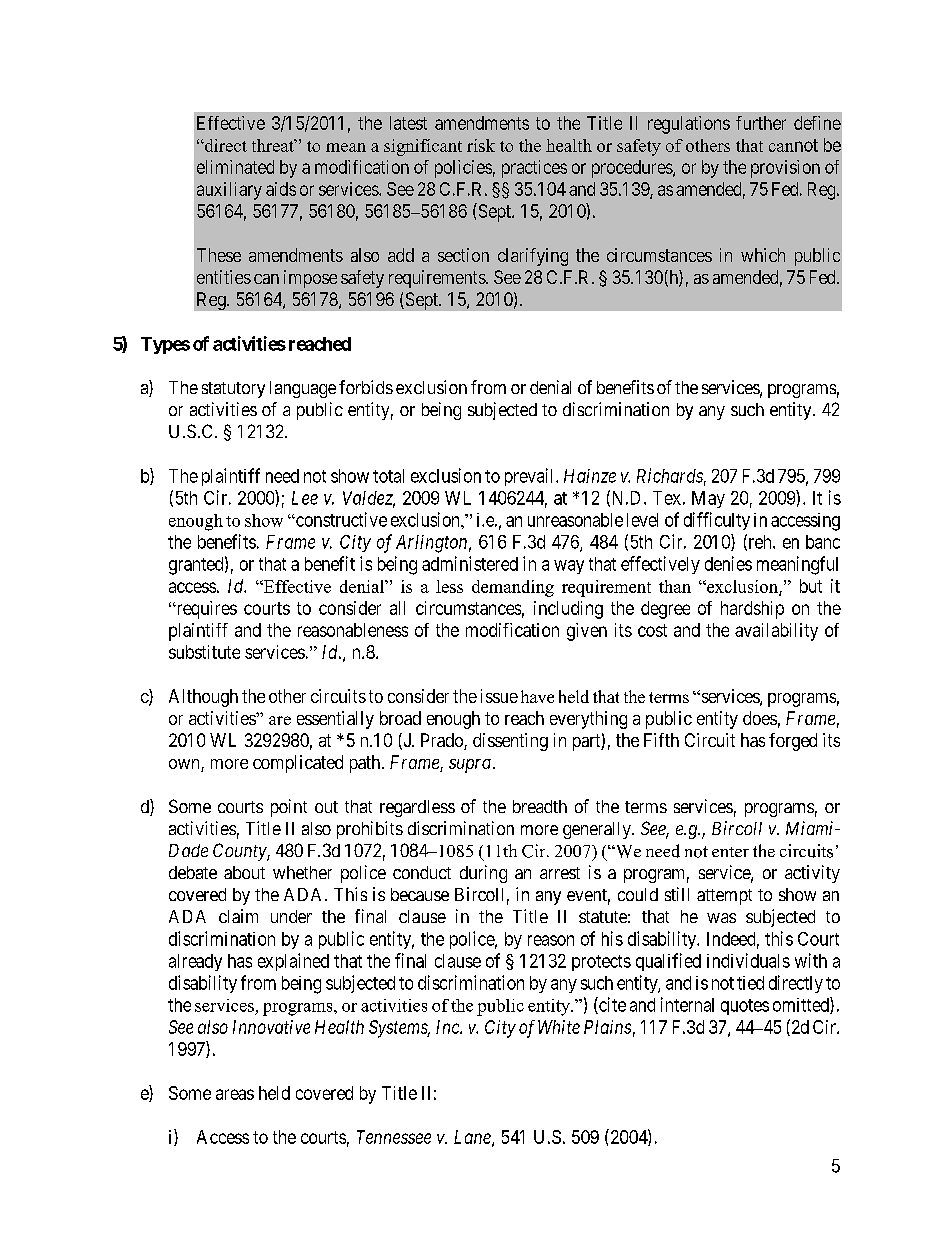 The width and height of the screenshot is (952, 1233). What do you see at coordinates (559, 1027) in the screenshot?
I see `White` at bounding box center [559, 1027].
